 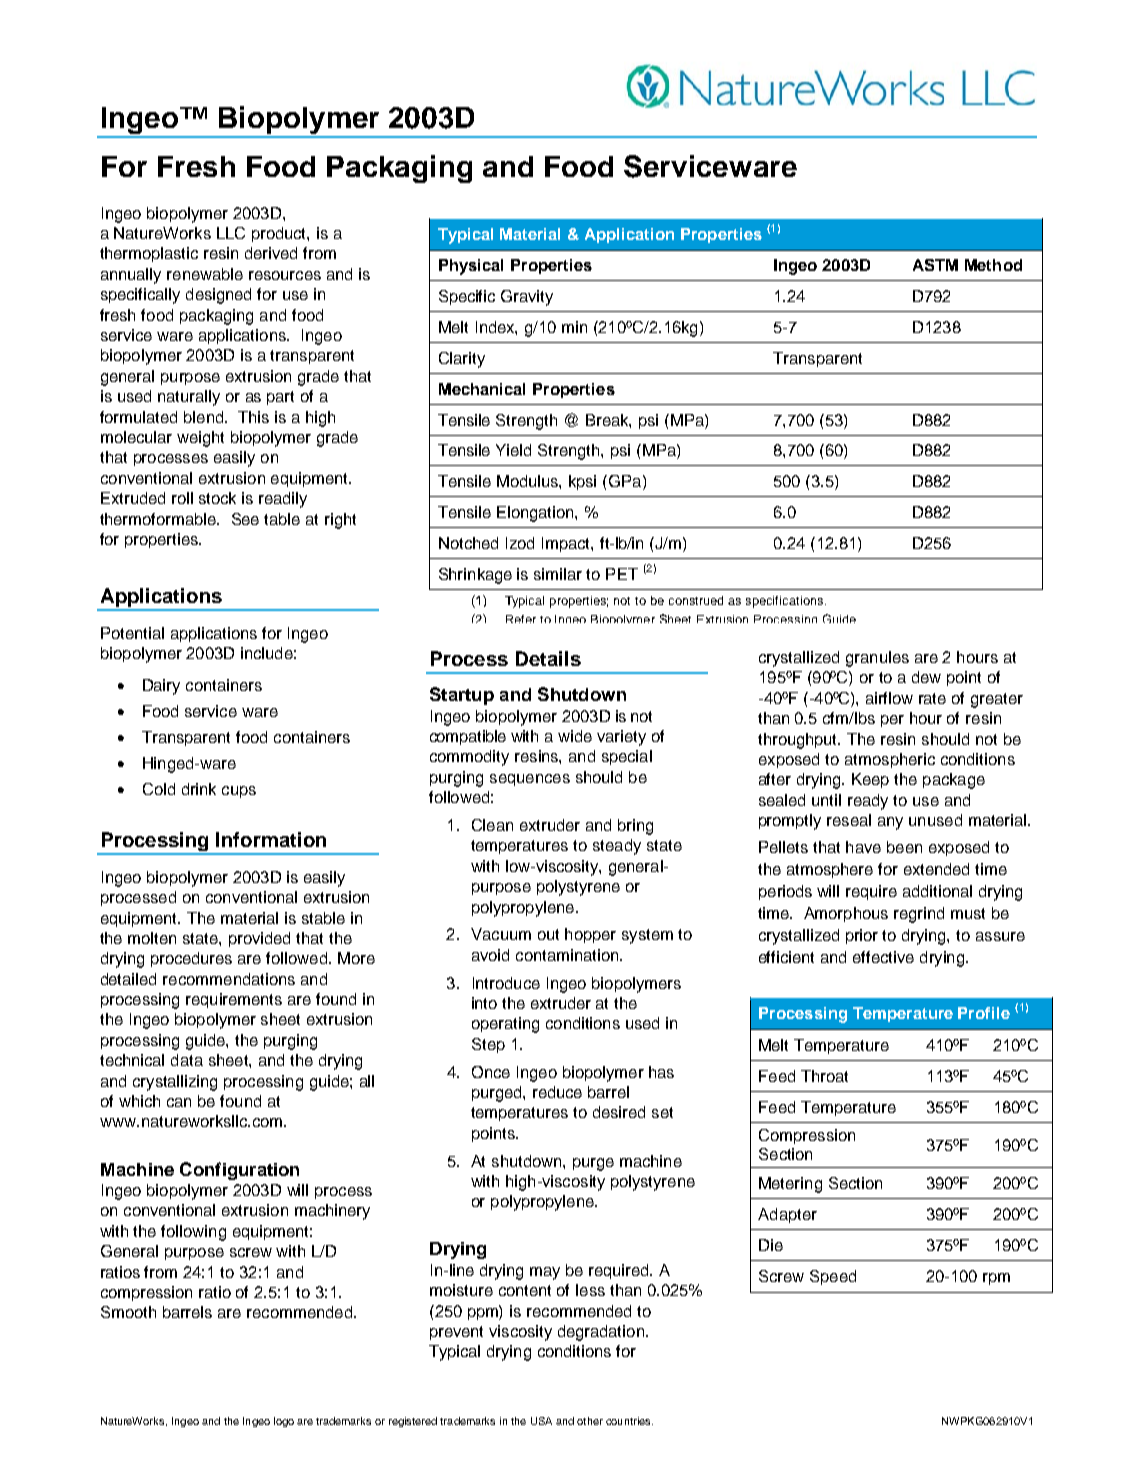 What do you see at coordinates (548, 658) in the page?
I see `Details` at bounding box center [548, 658].
